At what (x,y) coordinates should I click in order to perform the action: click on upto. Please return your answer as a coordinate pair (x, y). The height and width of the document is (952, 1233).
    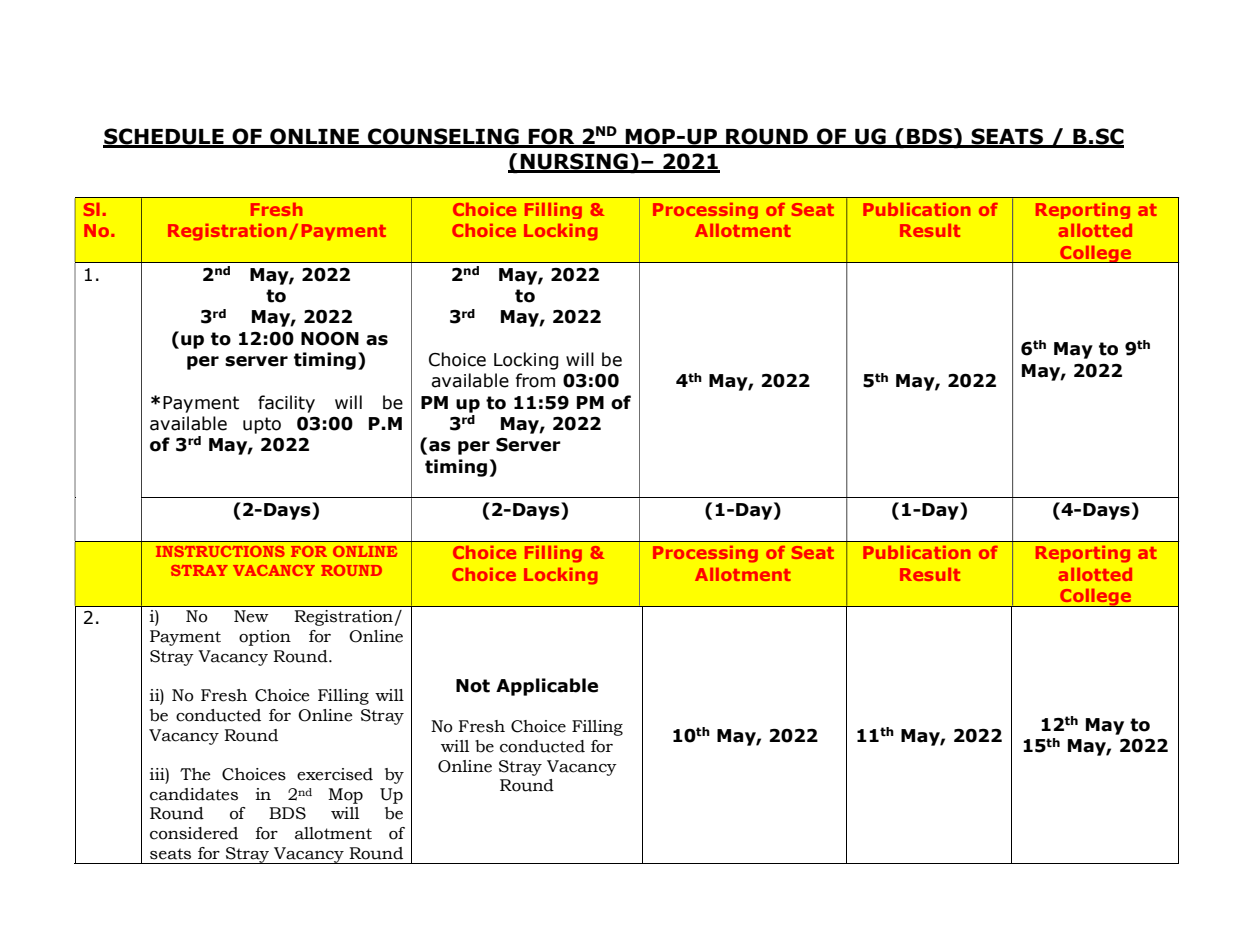
    Looking at the image, I should click on (262, 425).
